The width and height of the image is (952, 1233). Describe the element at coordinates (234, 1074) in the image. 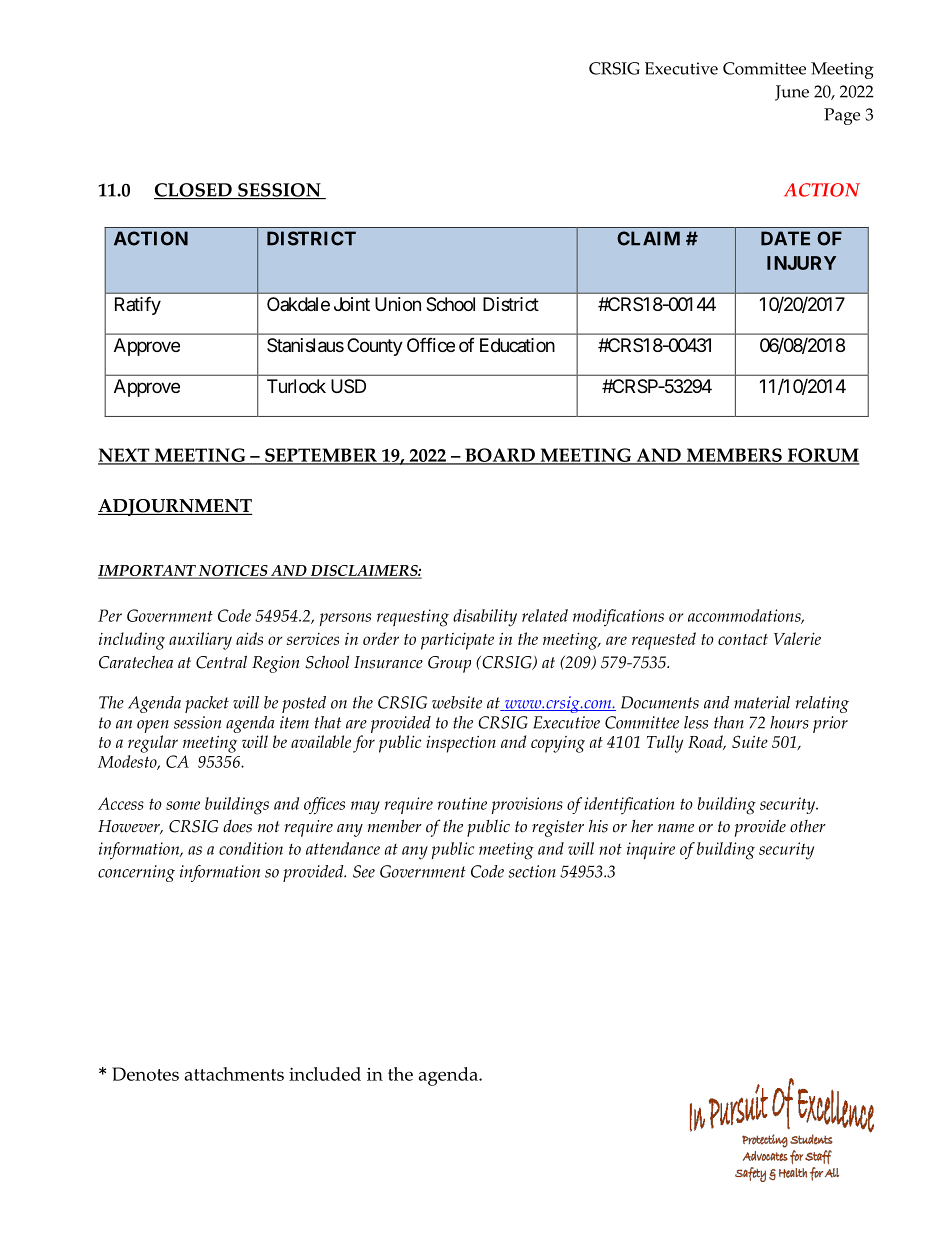

I see `attachments` at that location.
